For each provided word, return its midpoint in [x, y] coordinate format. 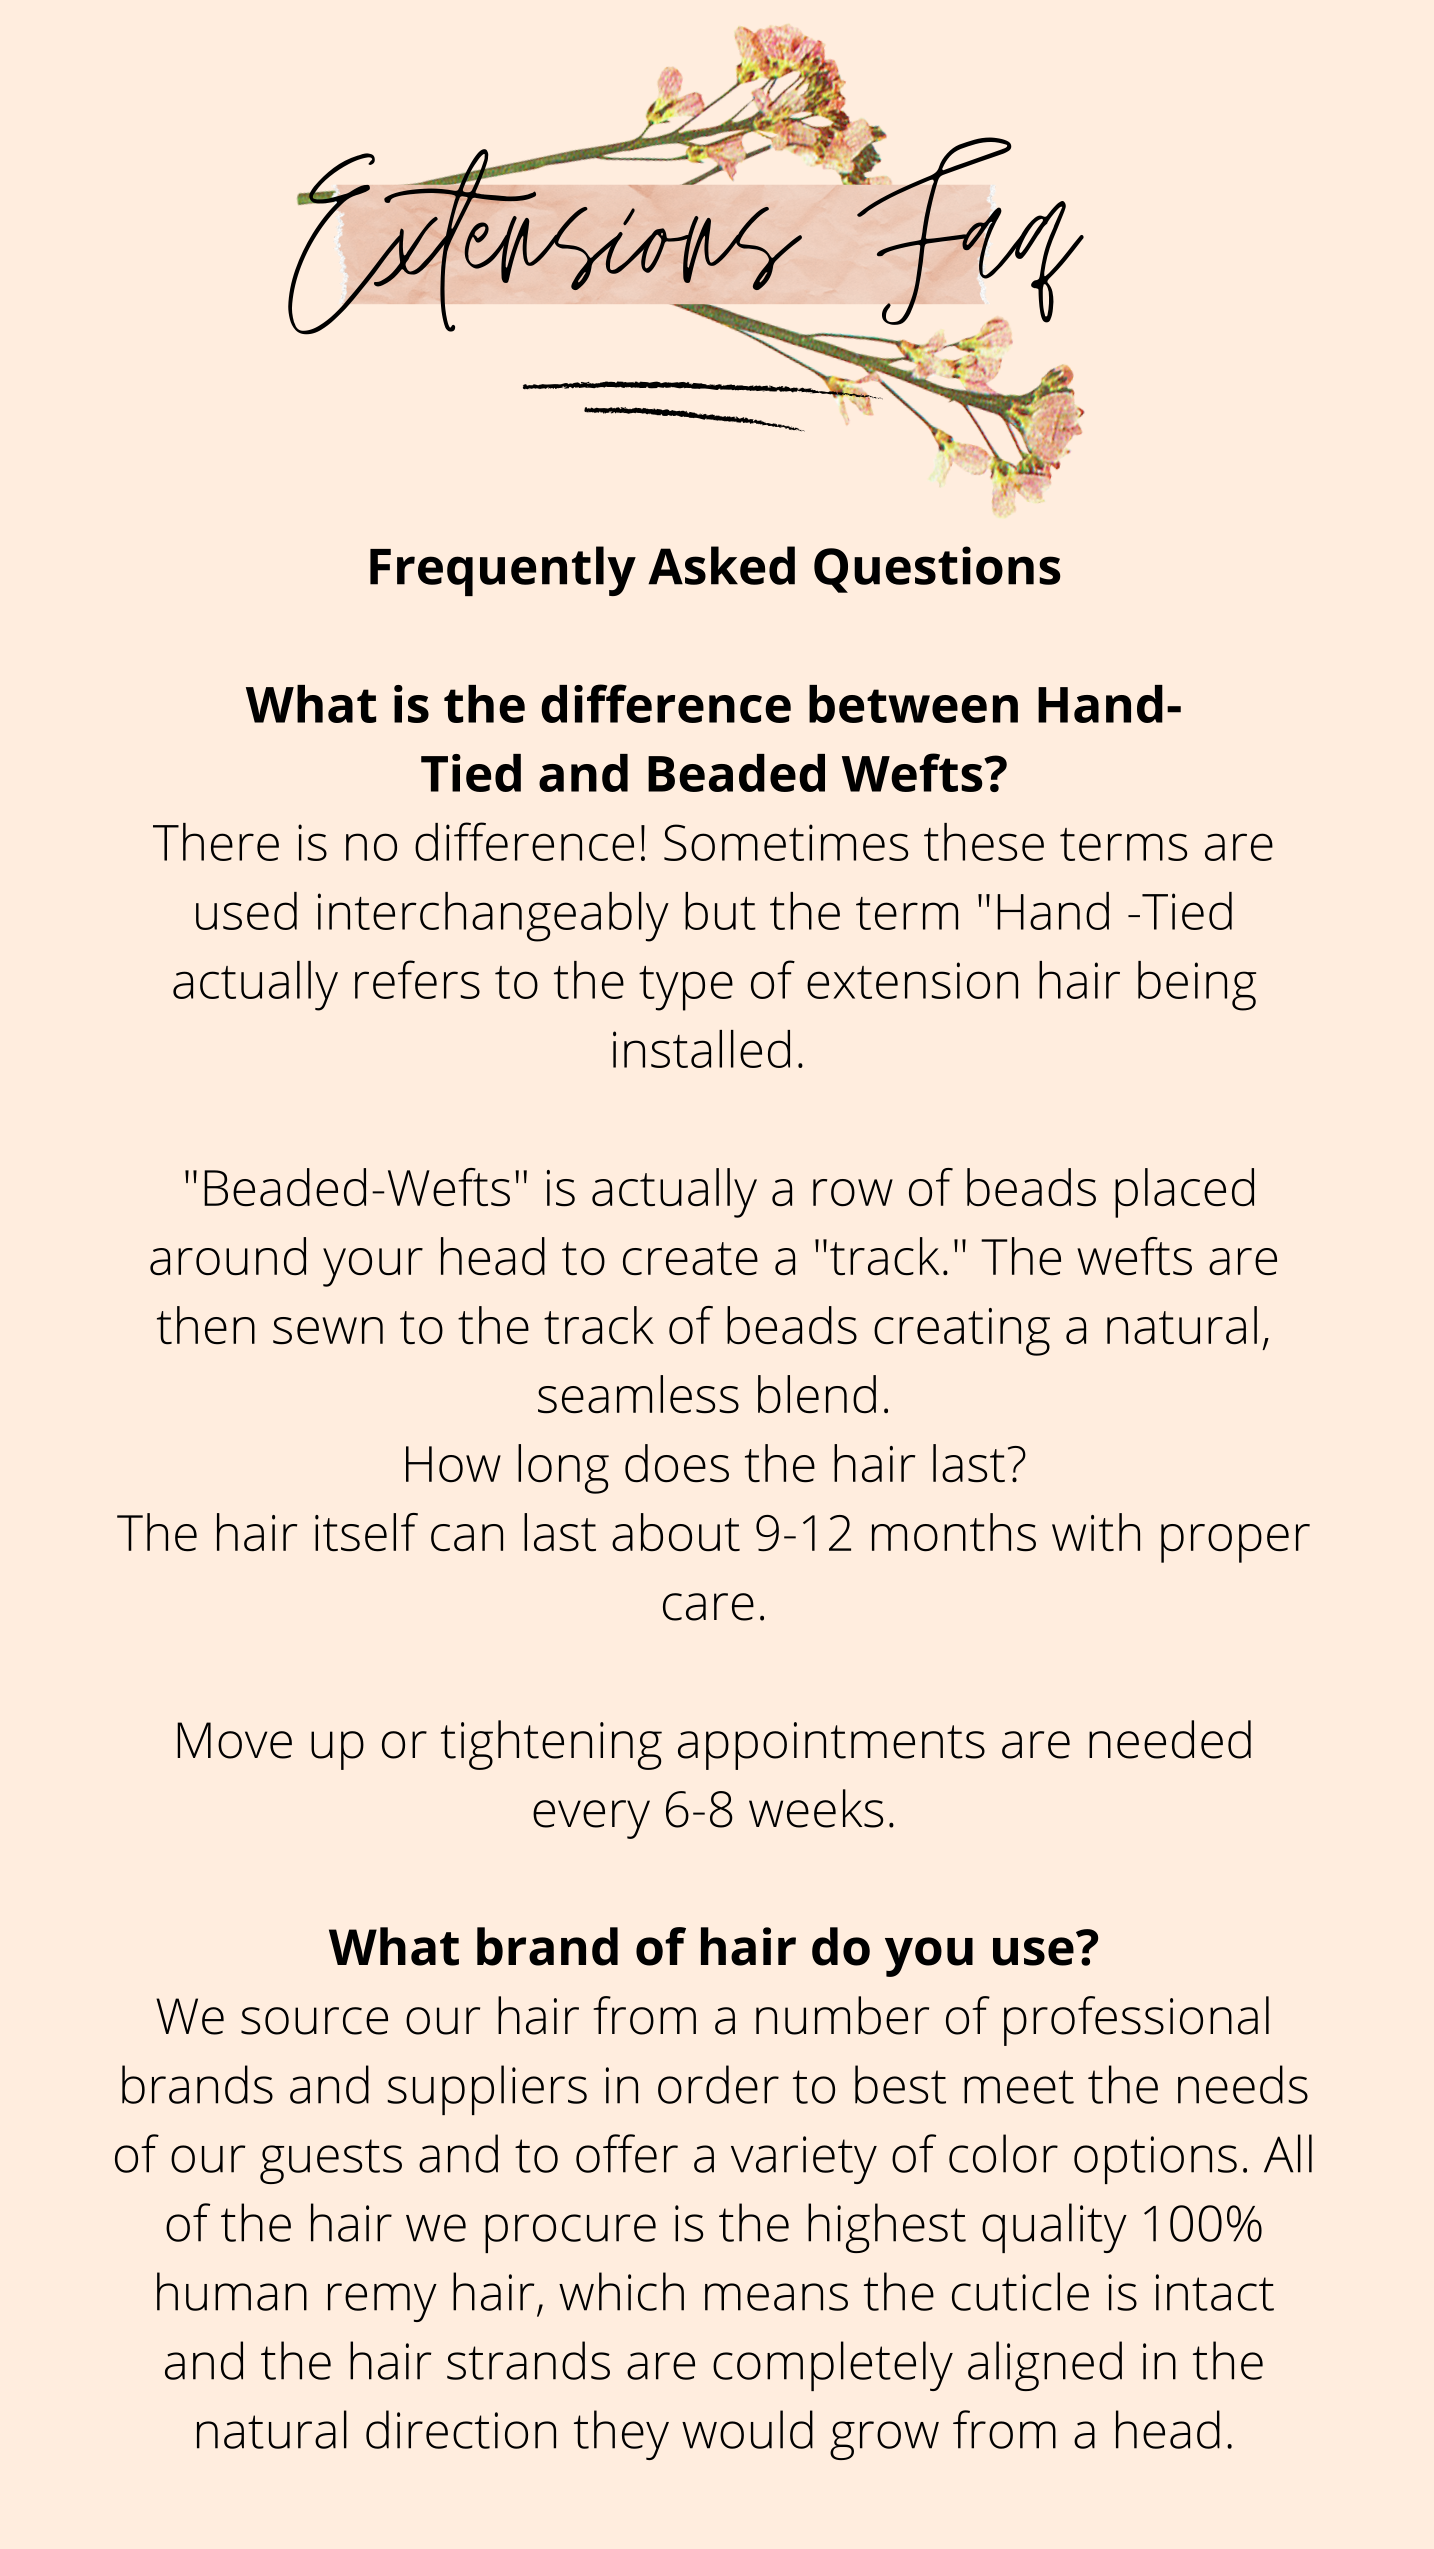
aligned [1045, 2366]
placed [1184, 1193]
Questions [937, 569]
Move [234, 1740]
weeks [816, 1808]
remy [382, 2302]
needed [1170, 1739]
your [373, 1267]
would [747, 2429]
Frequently [503, 571]
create [690, 1259]
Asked [721, 565]
